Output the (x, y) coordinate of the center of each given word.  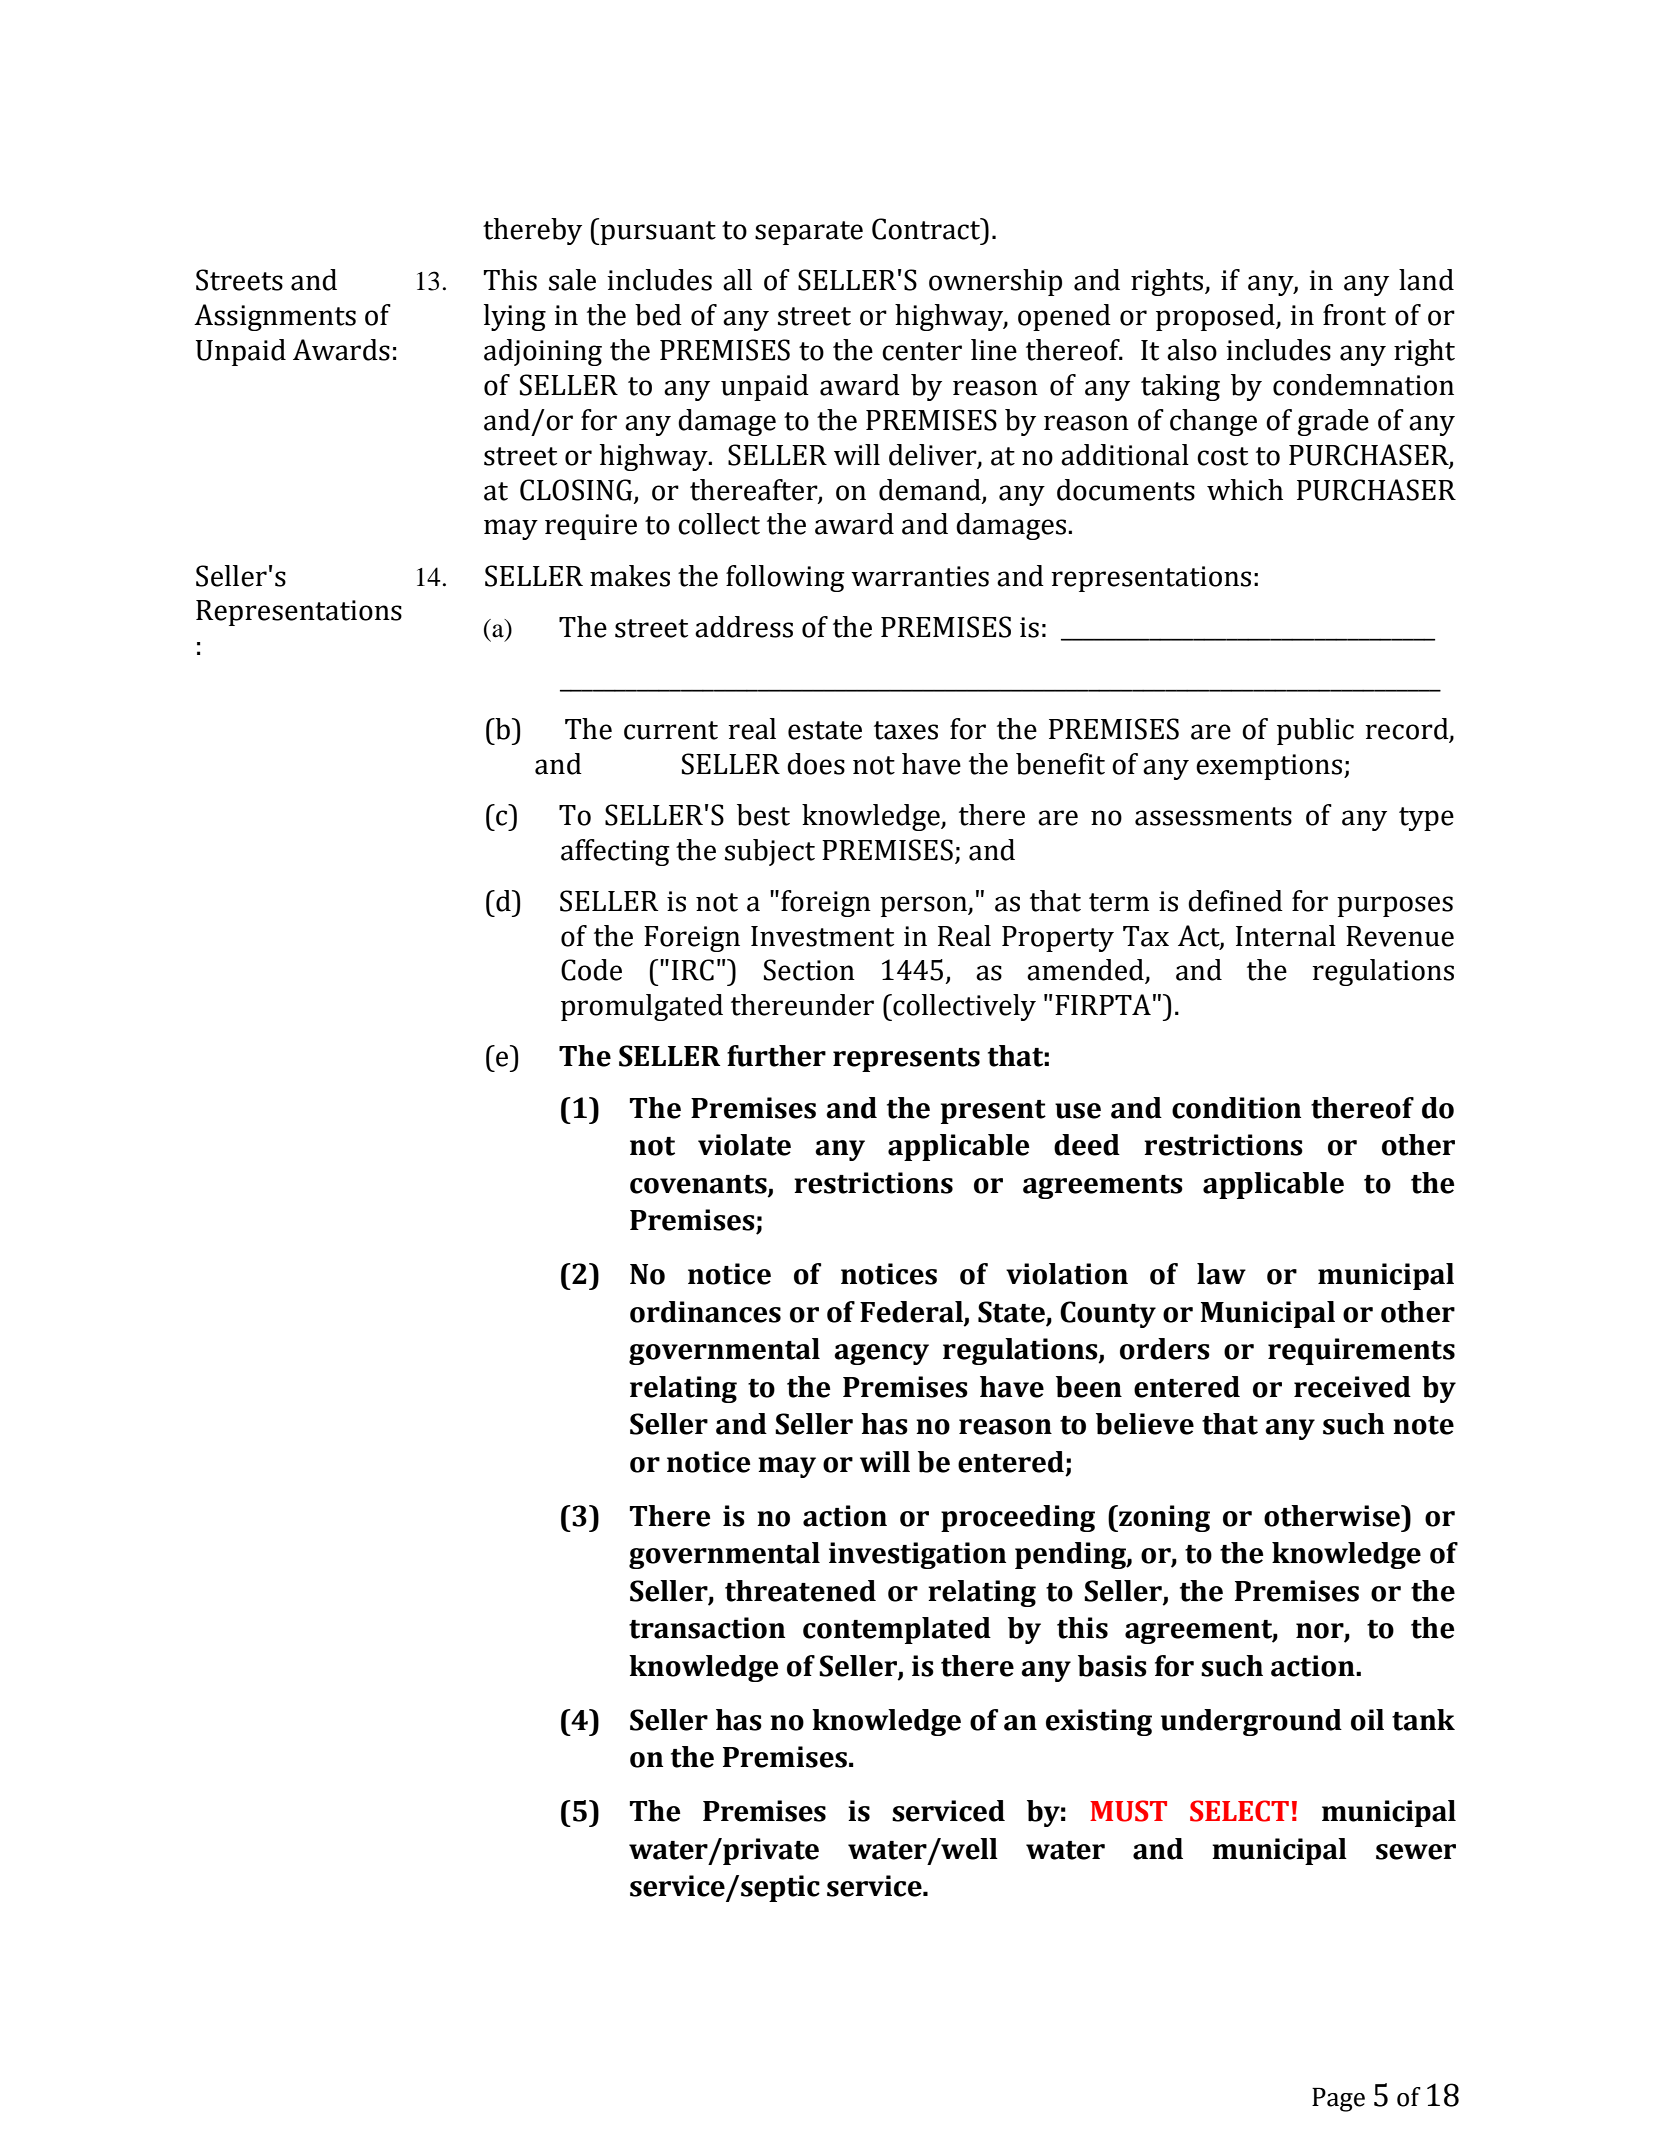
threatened (800, 1591)
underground (1251, 1722)
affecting (615, 852)
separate (809, 233)
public (1315, 731)
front (1354, 315)
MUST (1128, 1811)
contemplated (897, 1630)
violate (744, 1145)
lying (515, 317)
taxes (906, 730)
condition (1236, 1108)
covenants (699, 1185)
